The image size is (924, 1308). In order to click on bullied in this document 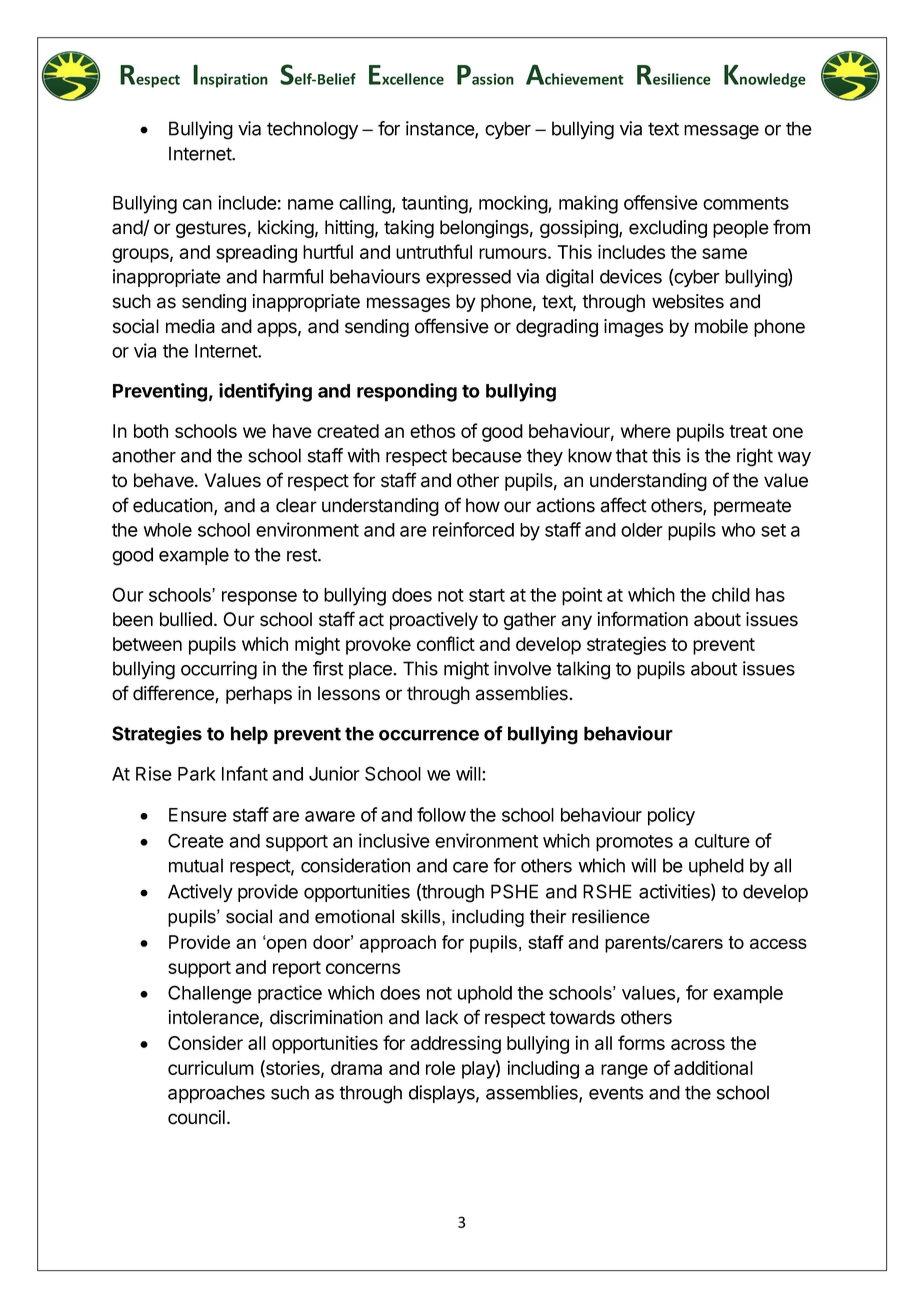, I will do `click(186, 619)`.
